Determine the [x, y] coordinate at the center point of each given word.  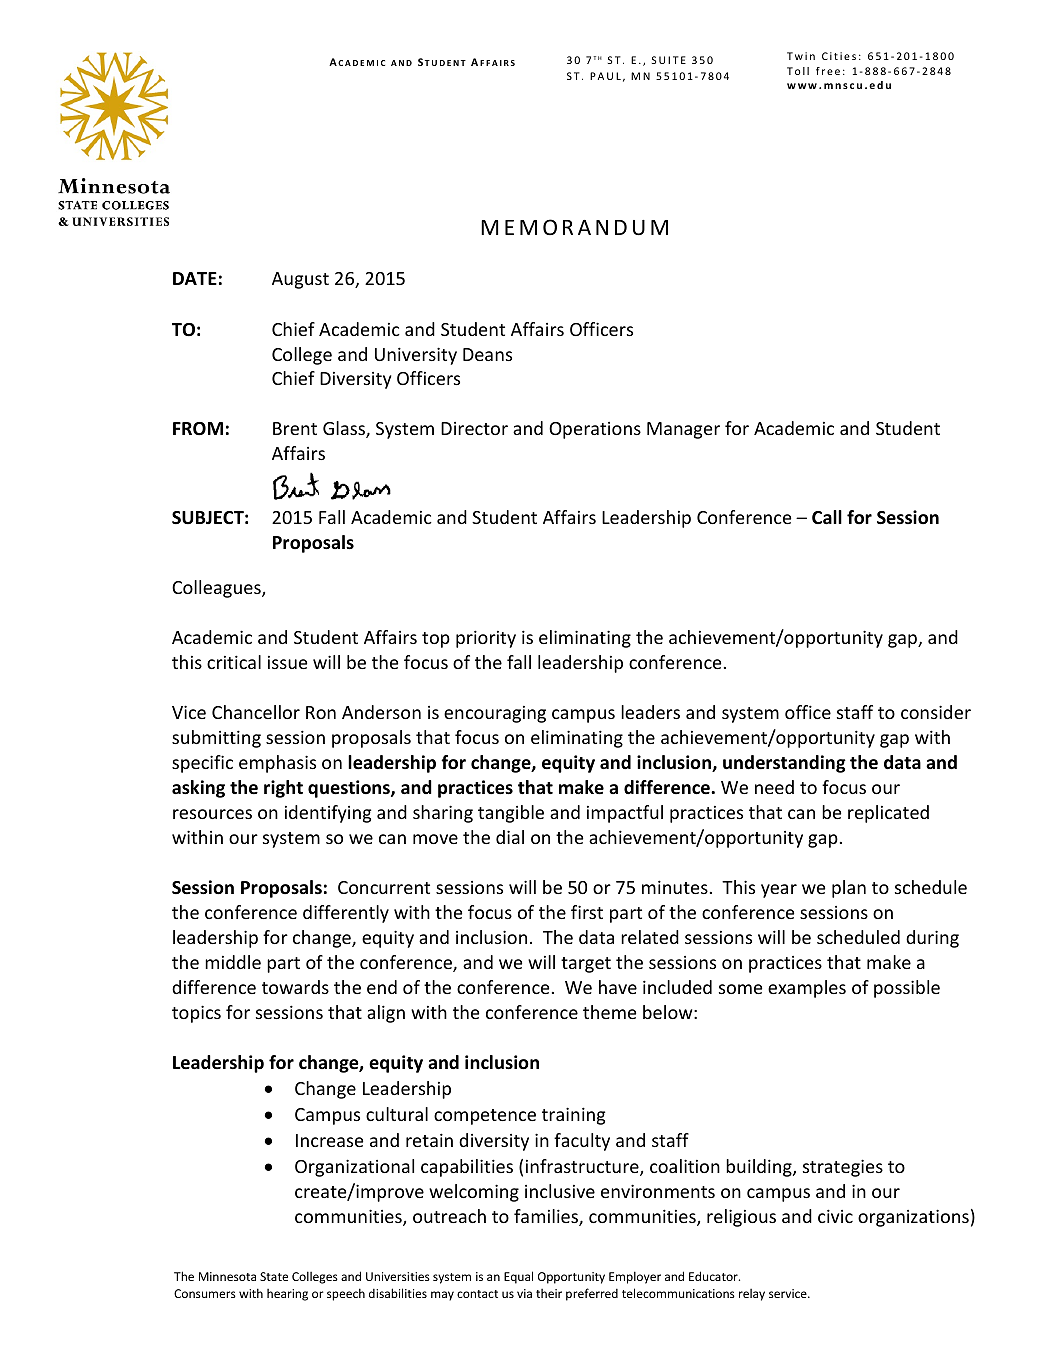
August [300, 280]
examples [807, 989]
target [586, 965]
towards [295, 987]
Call [827, 517]
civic [835, 1216]
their [549, 1293]
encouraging [495, 714]
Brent [295, 428]
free [828, 71]
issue [287, 662]
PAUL [605, 76]
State [274, 1276]
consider [936, 712]
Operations [595, 430]
